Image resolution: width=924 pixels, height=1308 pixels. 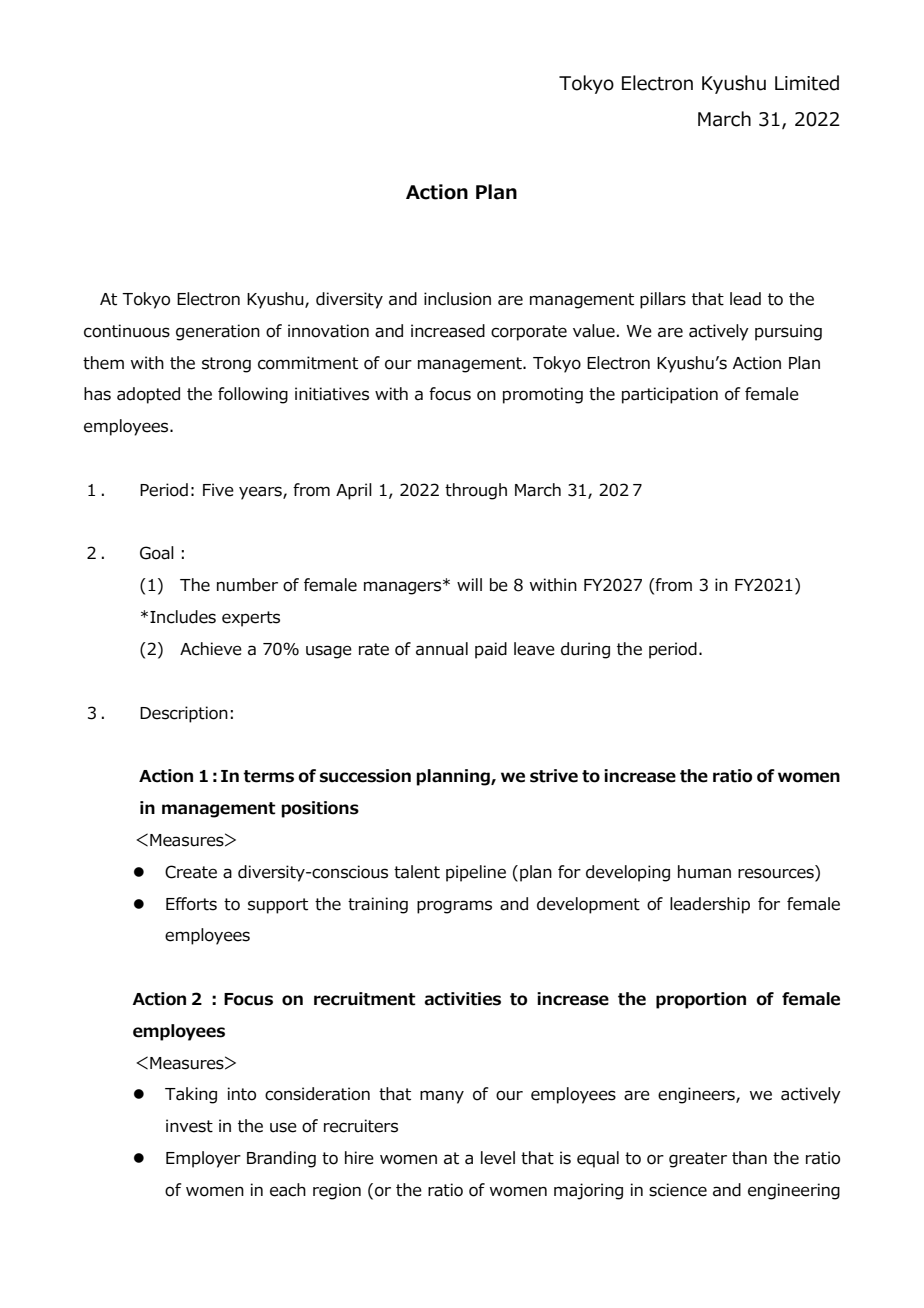 I want to click on programs, so click(x=454, y=907).
